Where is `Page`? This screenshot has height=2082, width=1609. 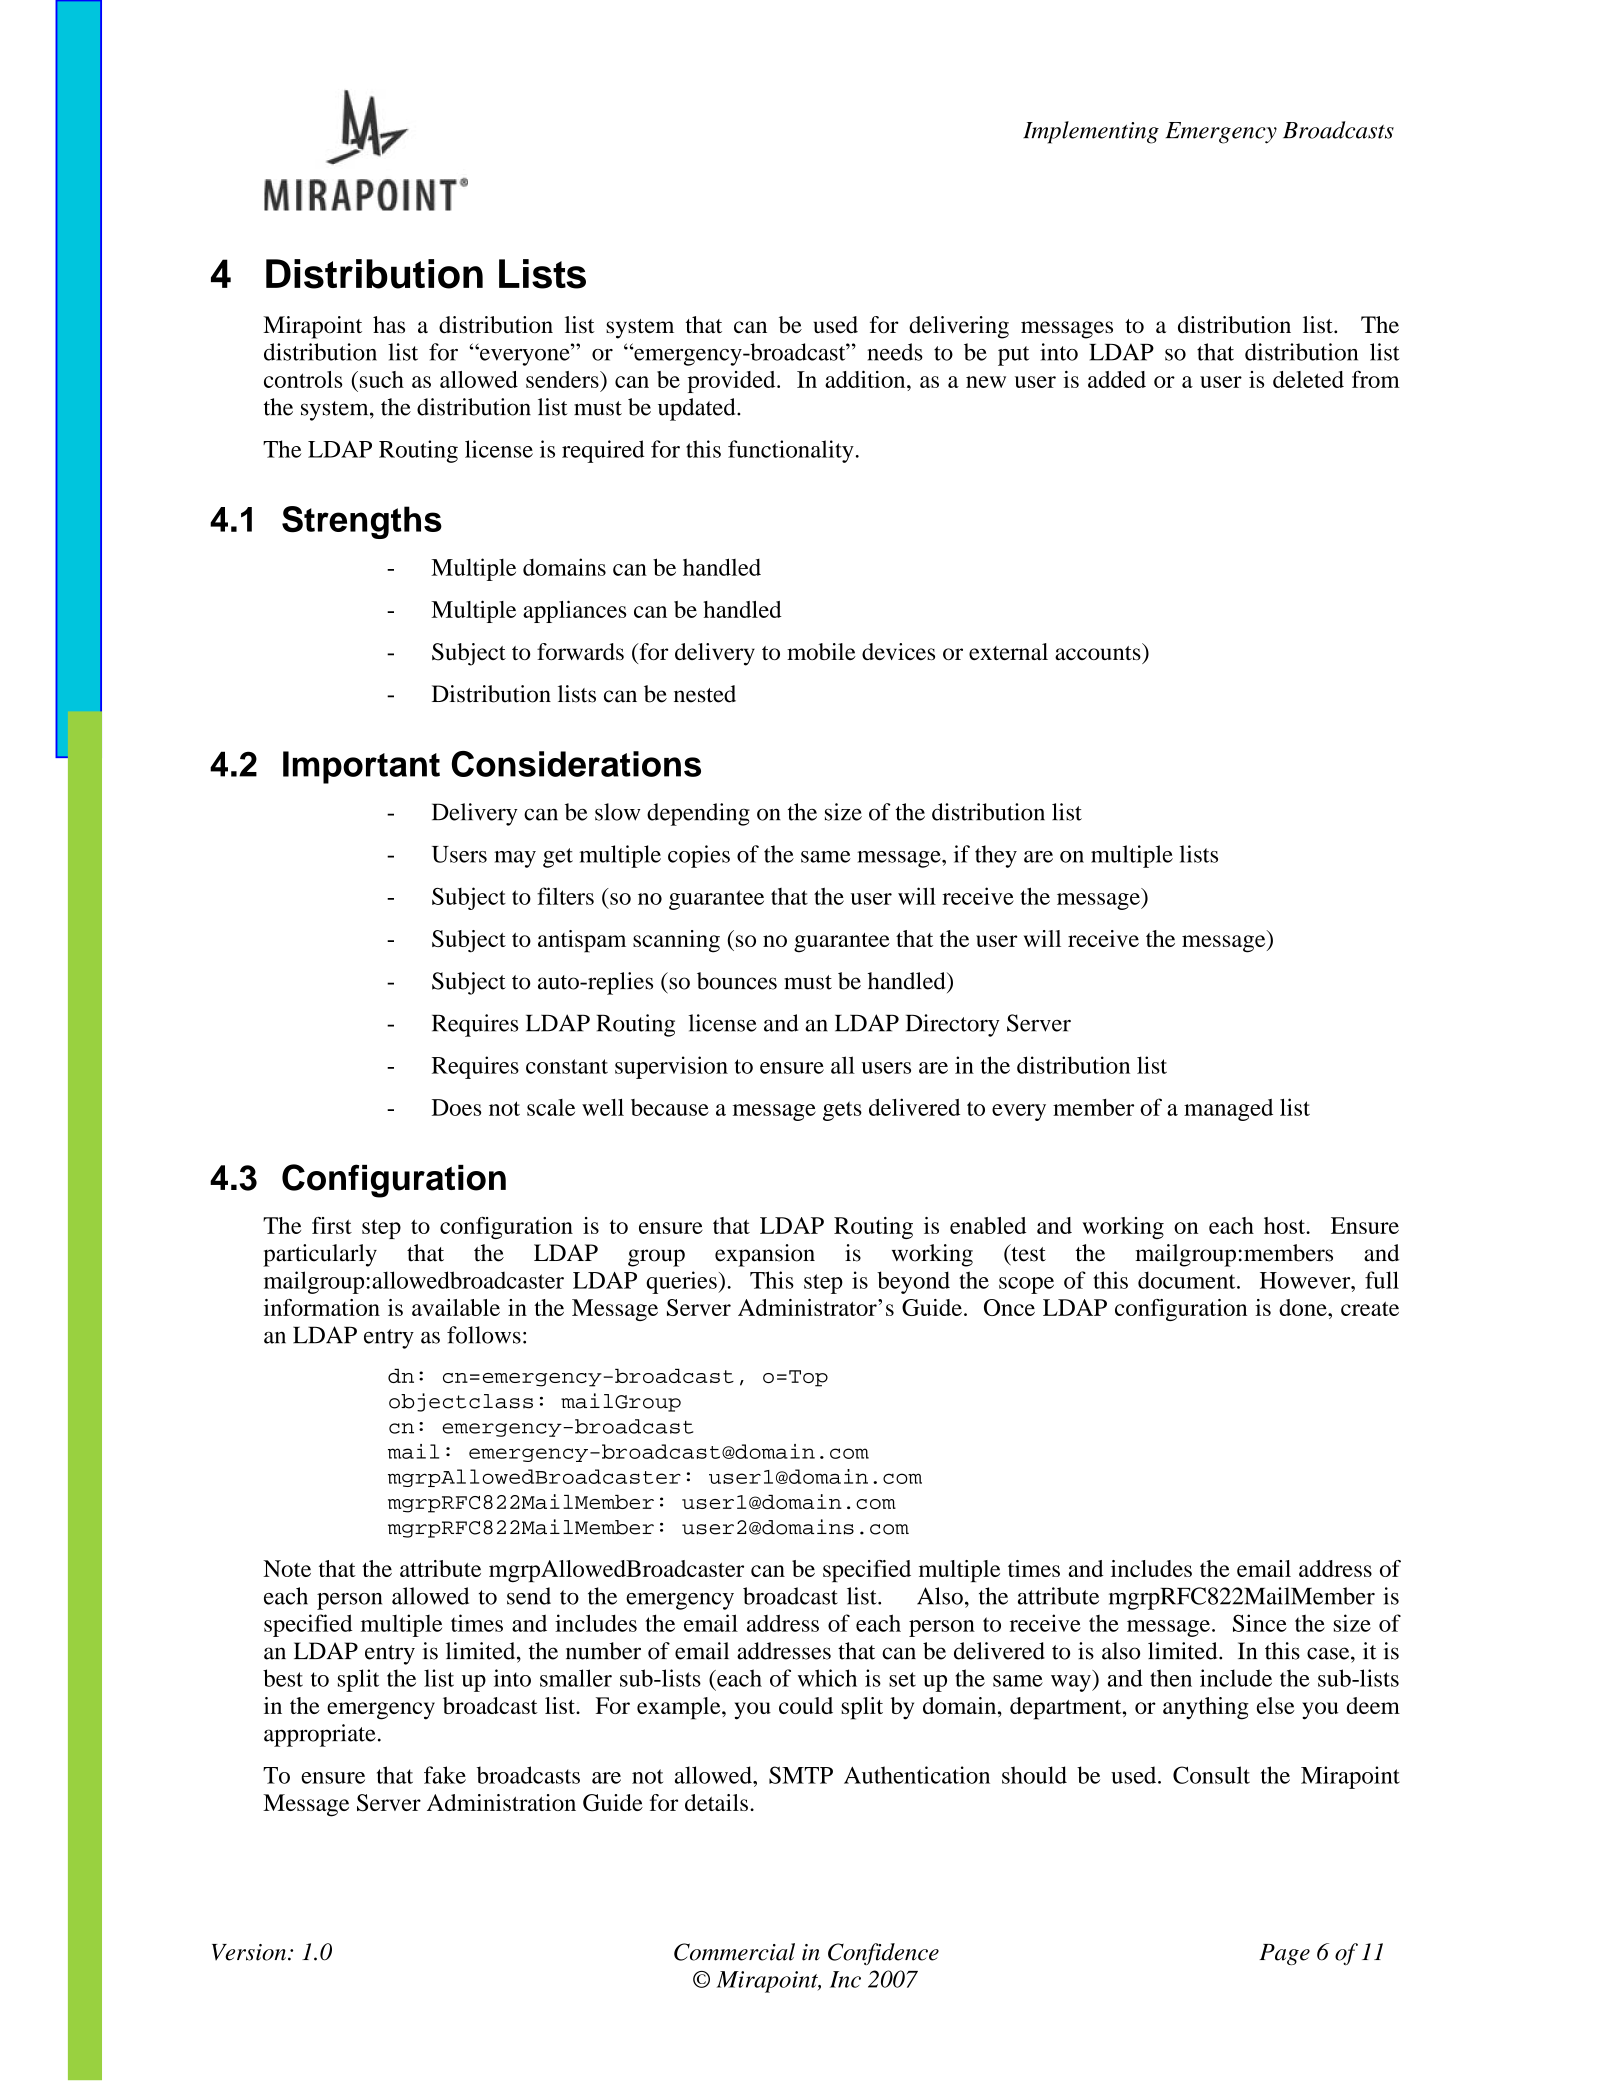
Page is located at coordinates (1284, 1954).
